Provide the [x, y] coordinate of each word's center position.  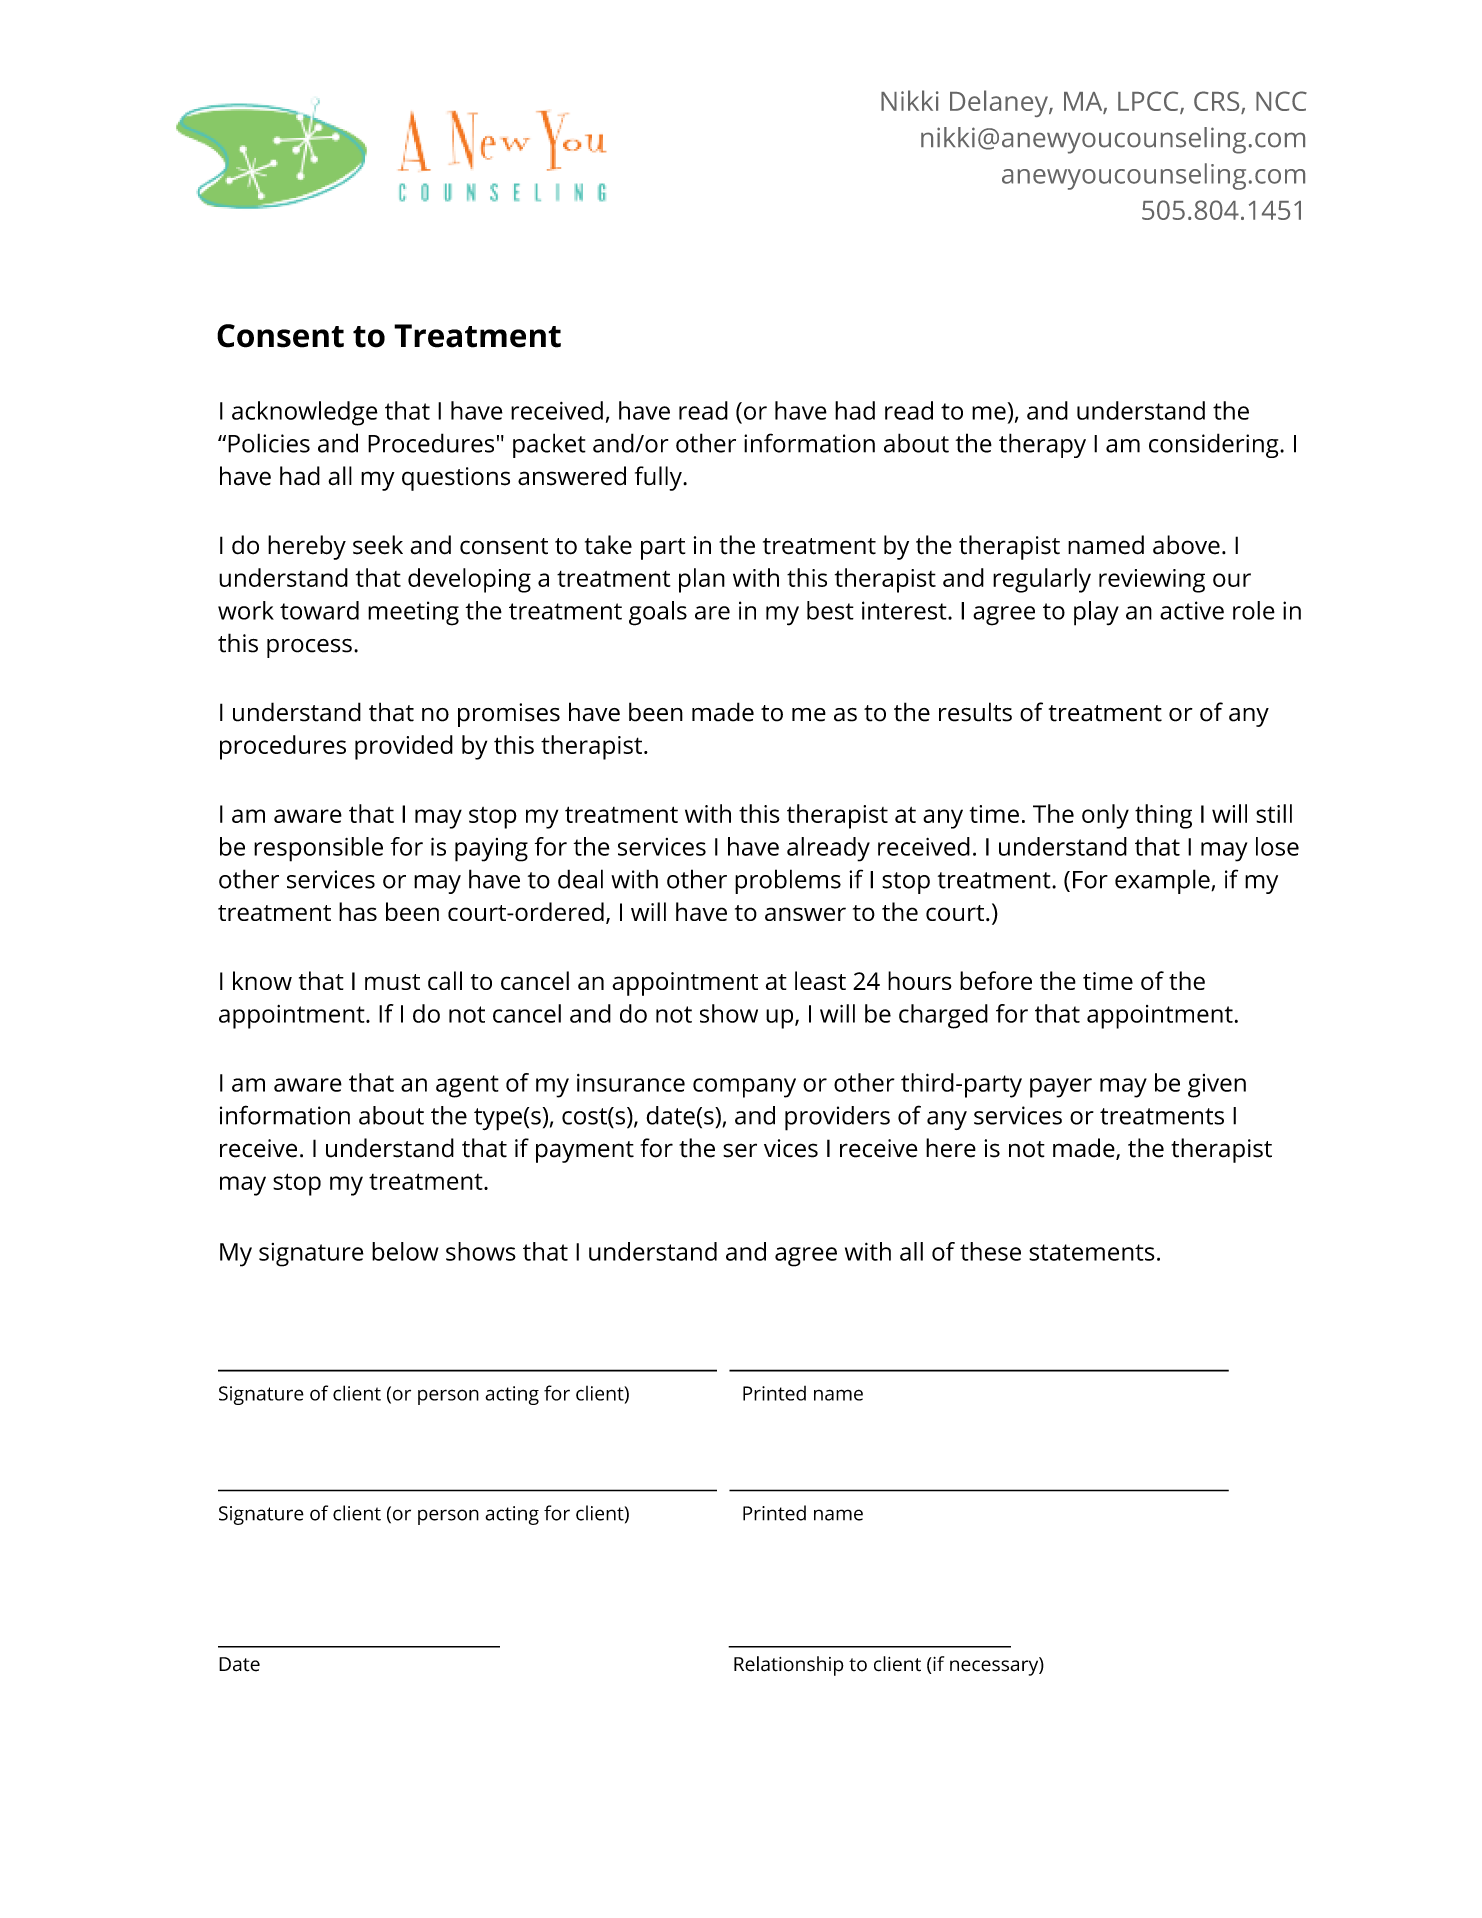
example [1163, 881]
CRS [1218, 102]
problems [788, 881]
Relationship [789, 1666]
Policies [269, 443]
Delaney [1000, 103]
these [990, 1251]
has [358, 911]
